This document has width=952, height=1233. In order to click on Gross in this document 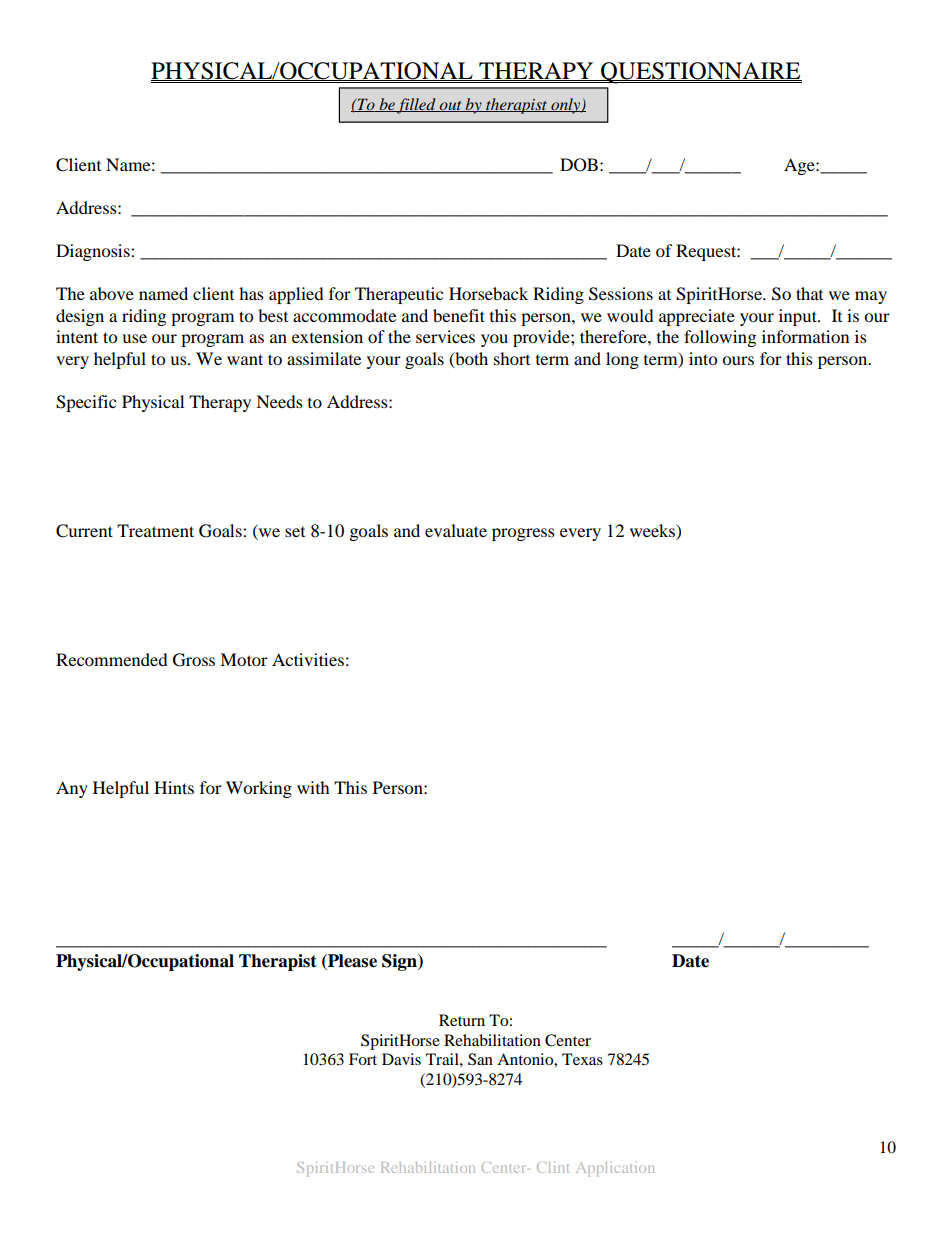, I will do `click(194, 660)`.
